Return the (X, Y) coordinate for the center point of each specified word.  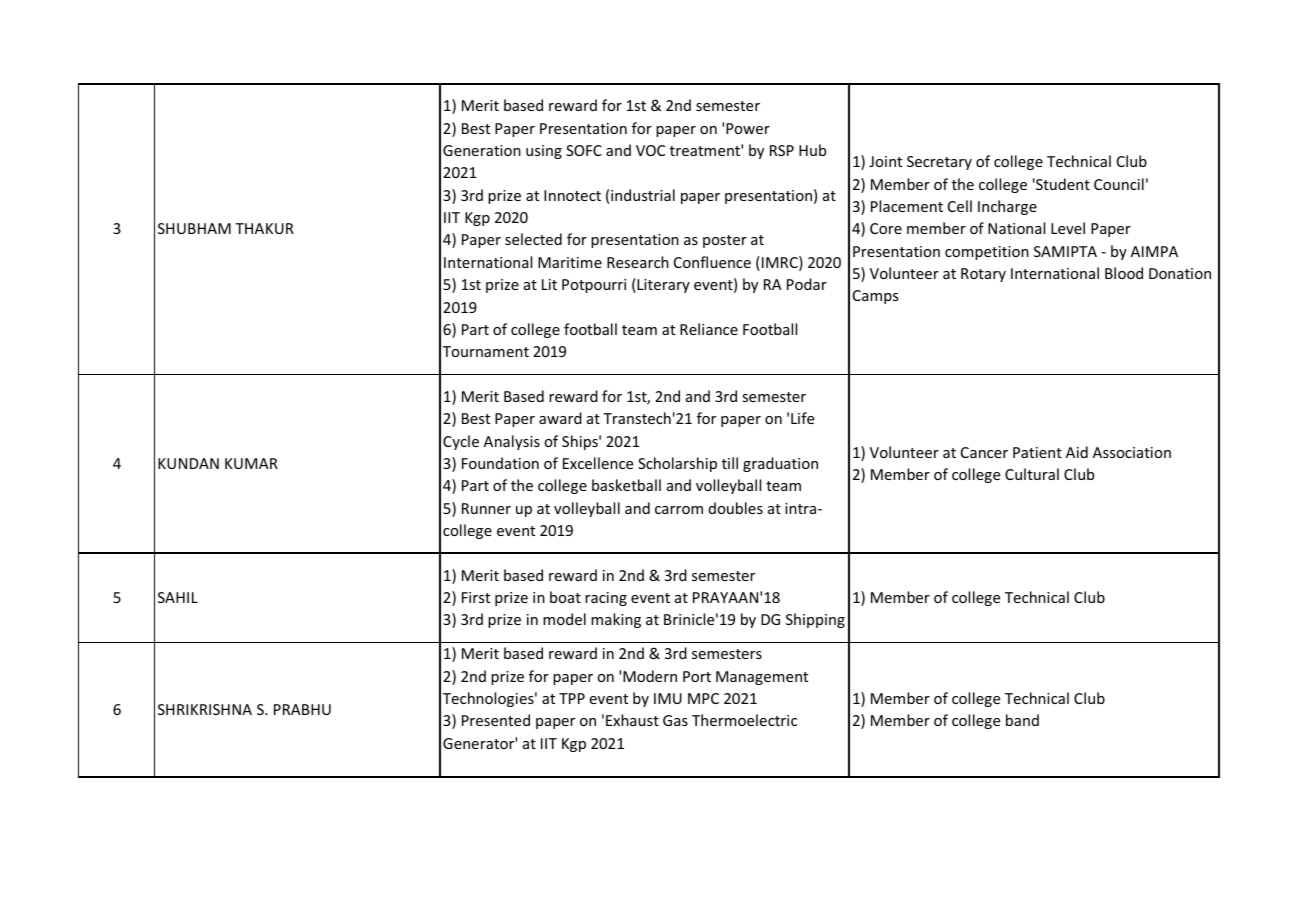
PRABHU (302, 709)
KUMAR (251, 463)
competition (987, 253)
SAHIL (178, 597)
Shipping (815, 620)
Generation (482, 150)
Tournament (486, 351)
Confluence (712, 262)
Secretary (939, 163)
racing (606, 599)
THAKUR (264, 228)
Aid (1077, 452)
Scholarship (677, 464)
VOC (650, 150)
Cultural (1032, 474)
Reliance (709, 329)
